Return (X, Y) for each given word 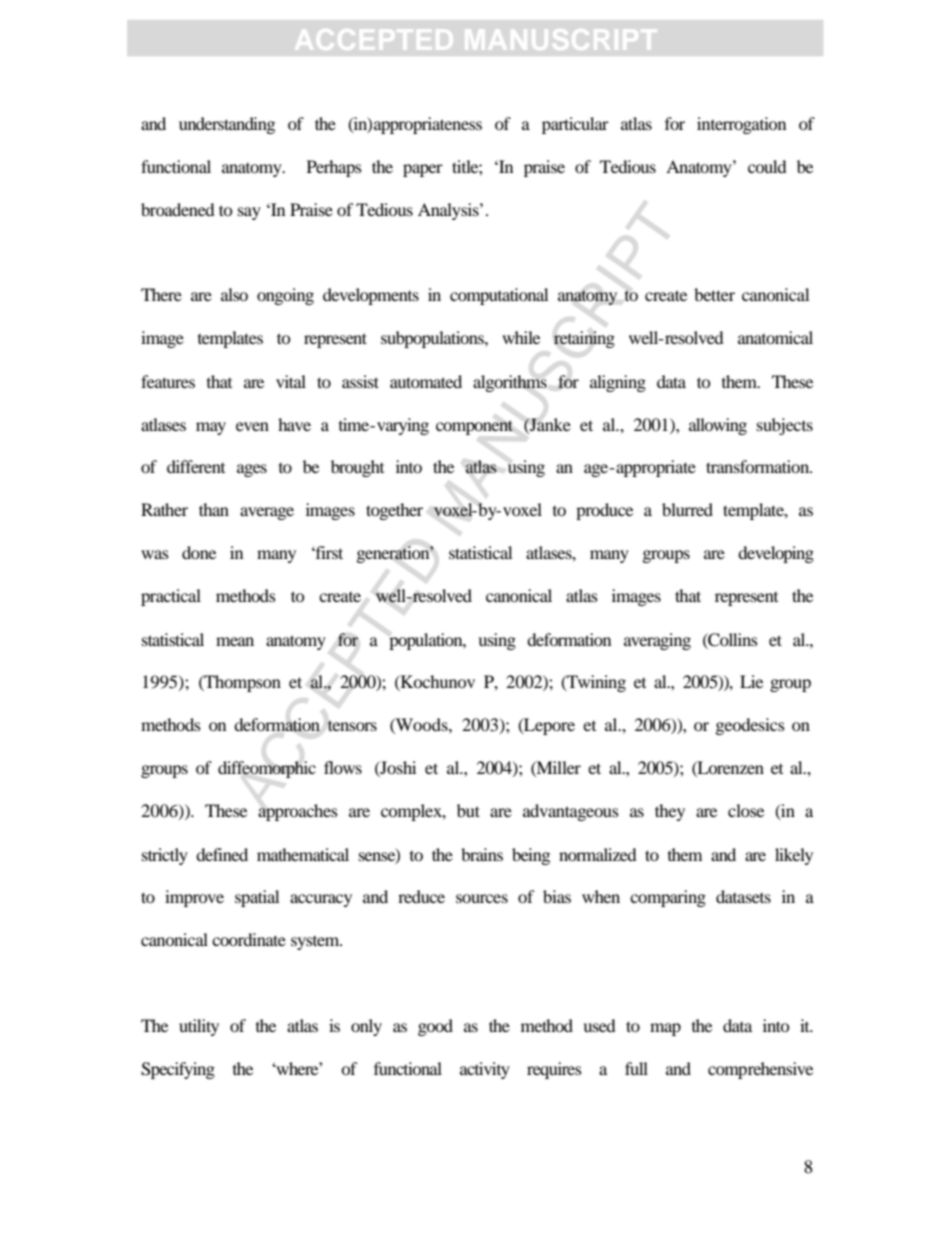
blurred (687, 509)
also (234, 294)
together (394, 511)
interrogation (741, 125)
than (214, 509)
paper (423, 170)
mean (235, 641)
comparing (668, 898)
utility (199, 1027)
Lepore (548, 726)
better (714, 294)
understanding (227, 125)
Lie (751, 681)
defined (222, 854)
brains (482, 854)
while (521, 337)
